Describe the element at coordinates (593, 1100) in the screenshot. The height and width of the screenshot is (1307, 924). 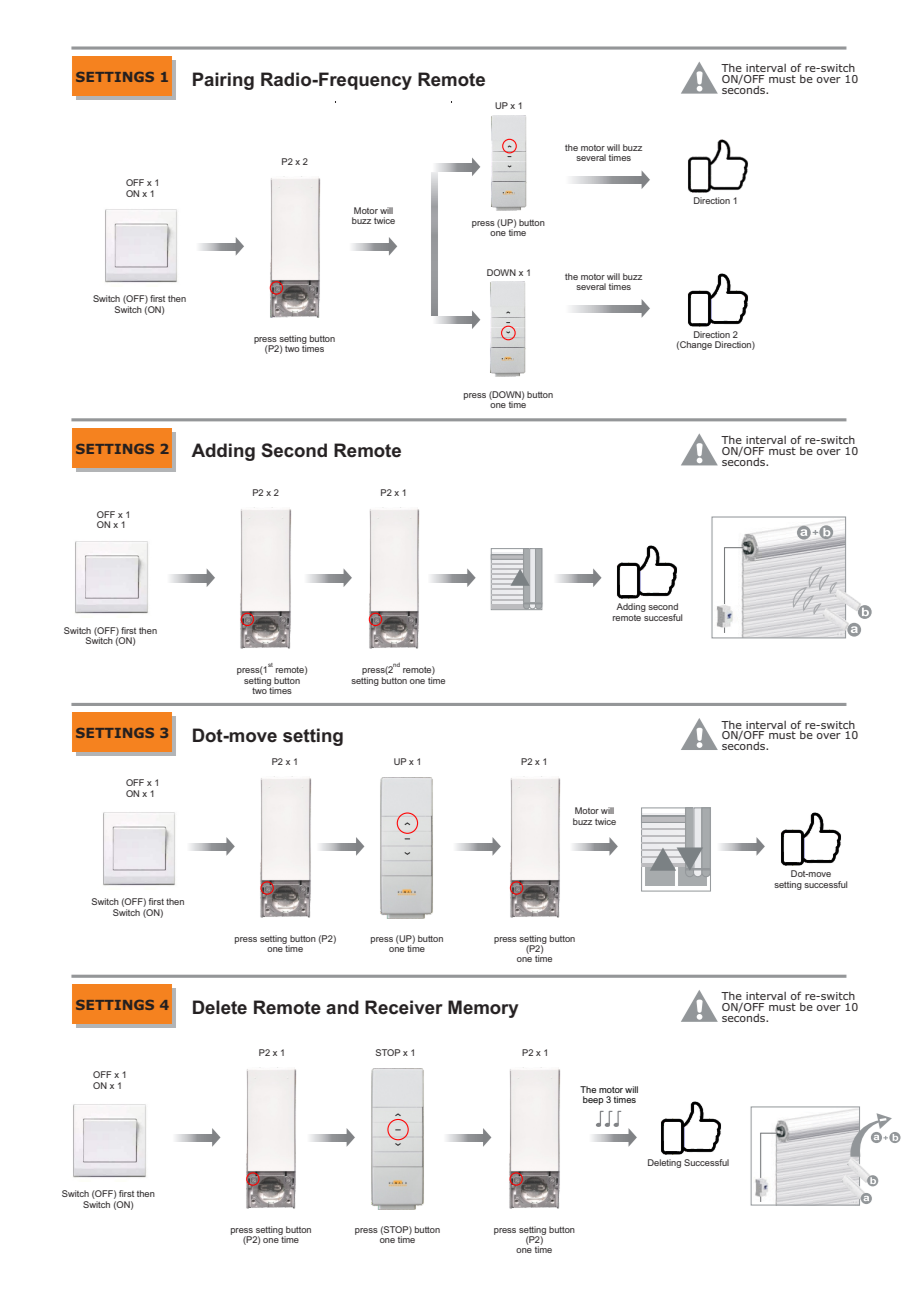
I see `beep` at that location.
